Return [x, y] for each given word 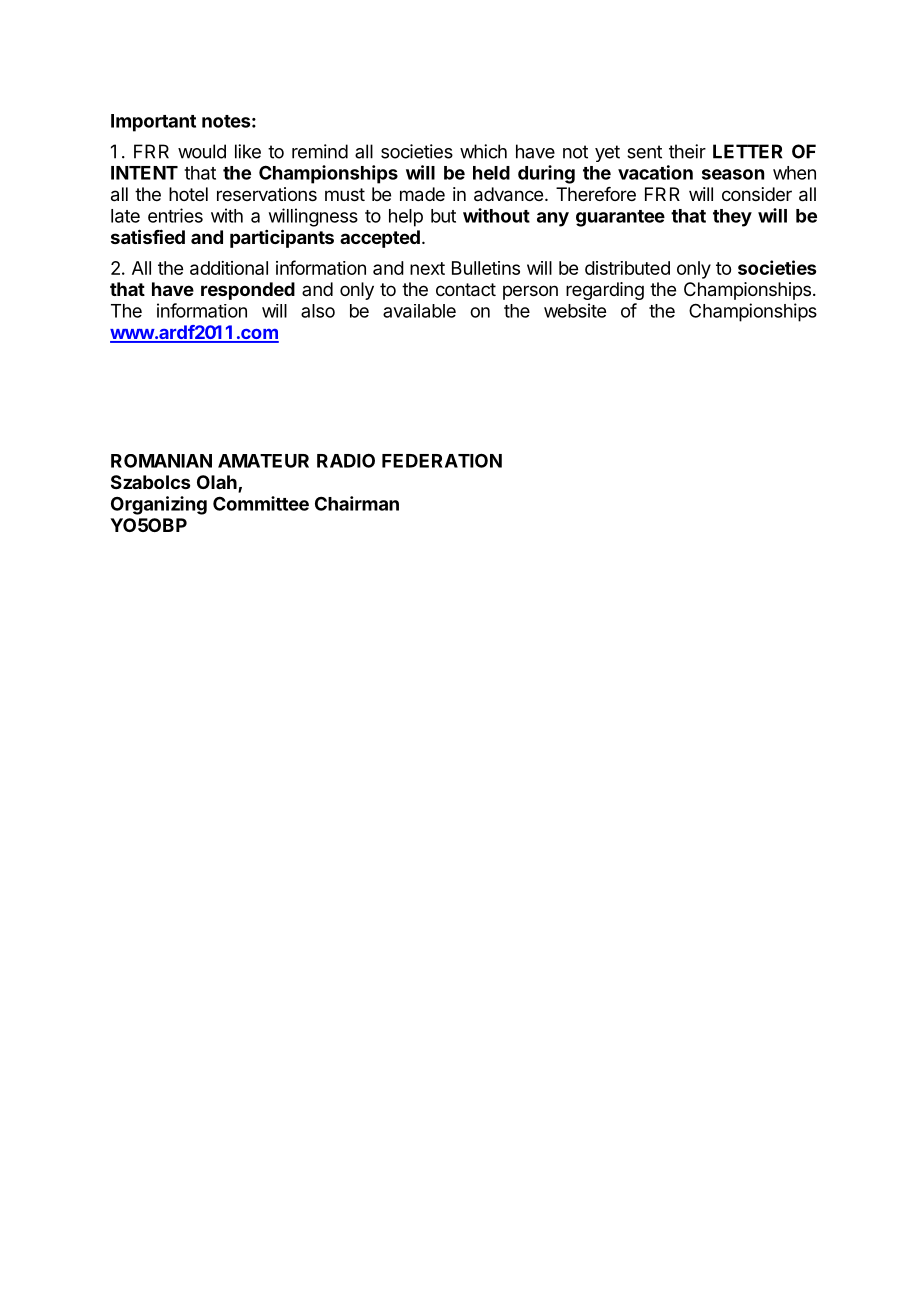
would [202, 151]
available [419, 311]
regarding [605, 291]
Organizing [159, 505]
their [687, 151]
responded [248, 291]
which [483, 151]
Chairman [357, 503]
